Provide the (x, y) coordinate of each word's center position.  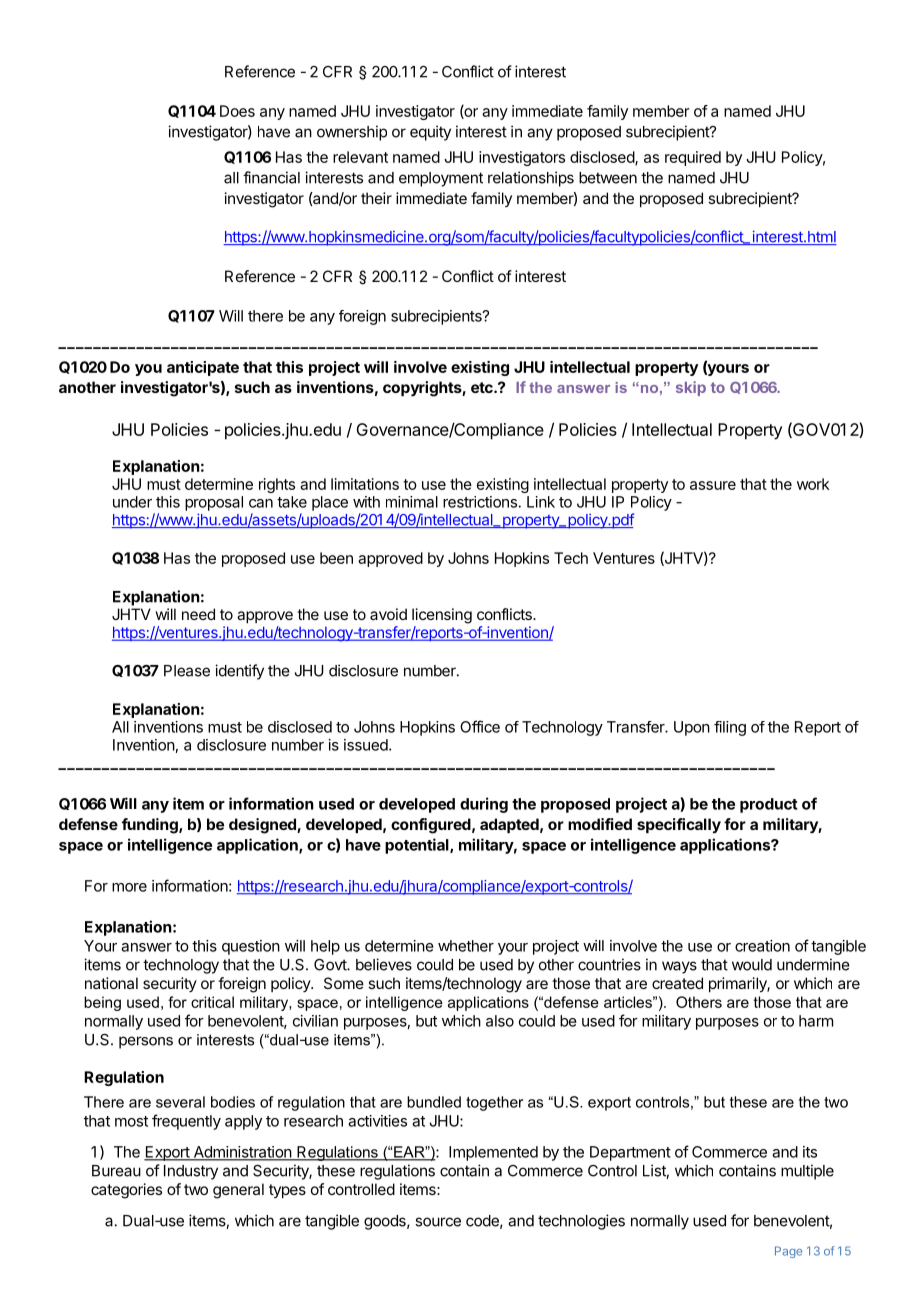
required (693, 158)
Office (480, 726)
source (438, 1222)
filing (730, 728)
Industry (191, 1172)
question (251, 947)
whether (466, 946)
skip (691, 388)
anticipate (203, 368)
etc (483, 387)
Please (187, 671)
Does (237, 111)
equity (430, 133)
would (752, 965)
